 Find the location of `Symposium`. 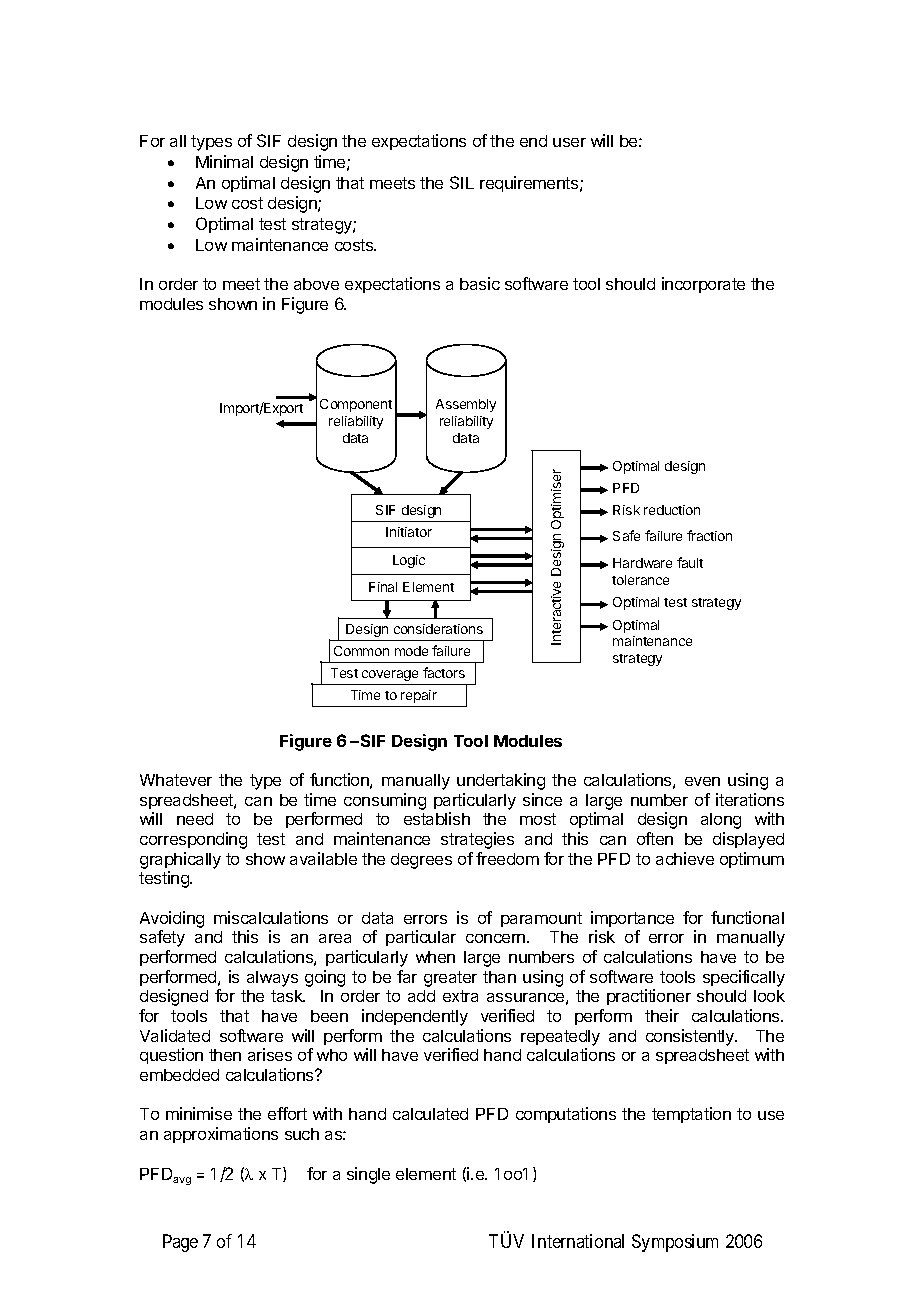

Symposium is located at coordinates (675, 1243).
